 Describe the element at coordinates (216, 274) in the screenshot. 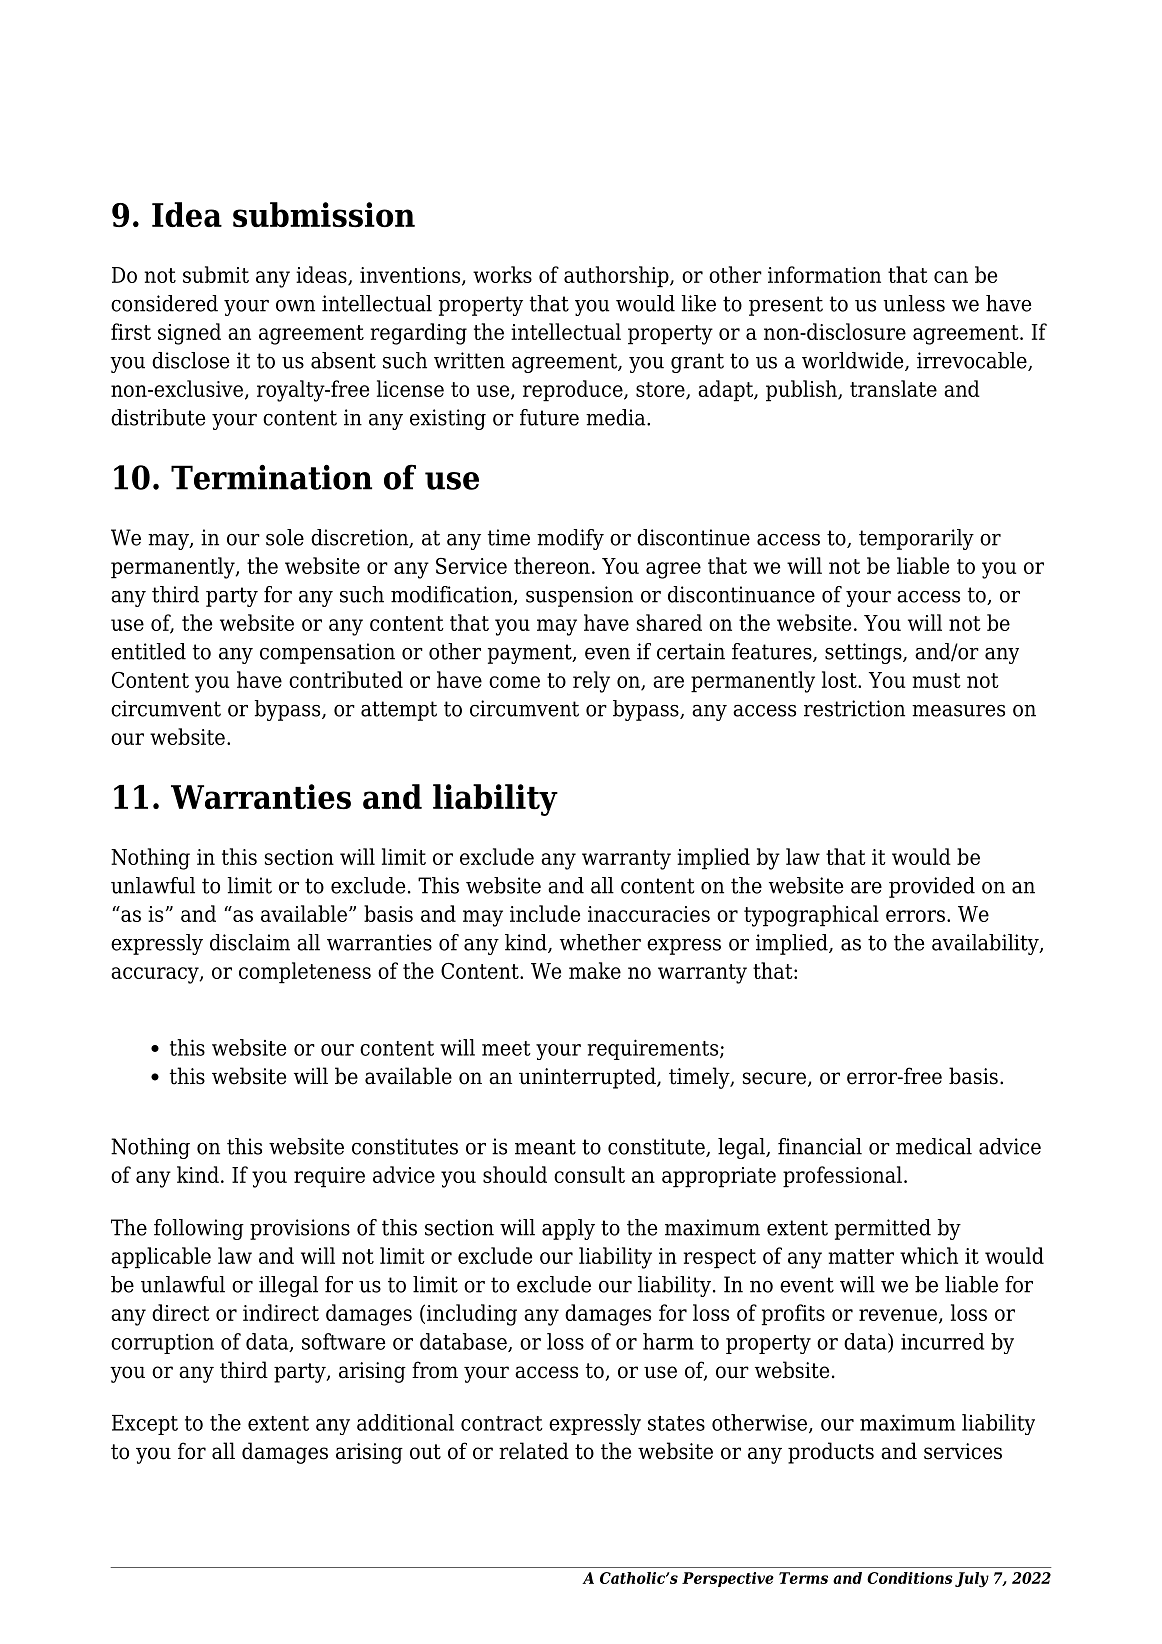

I see `submit` at that location.
